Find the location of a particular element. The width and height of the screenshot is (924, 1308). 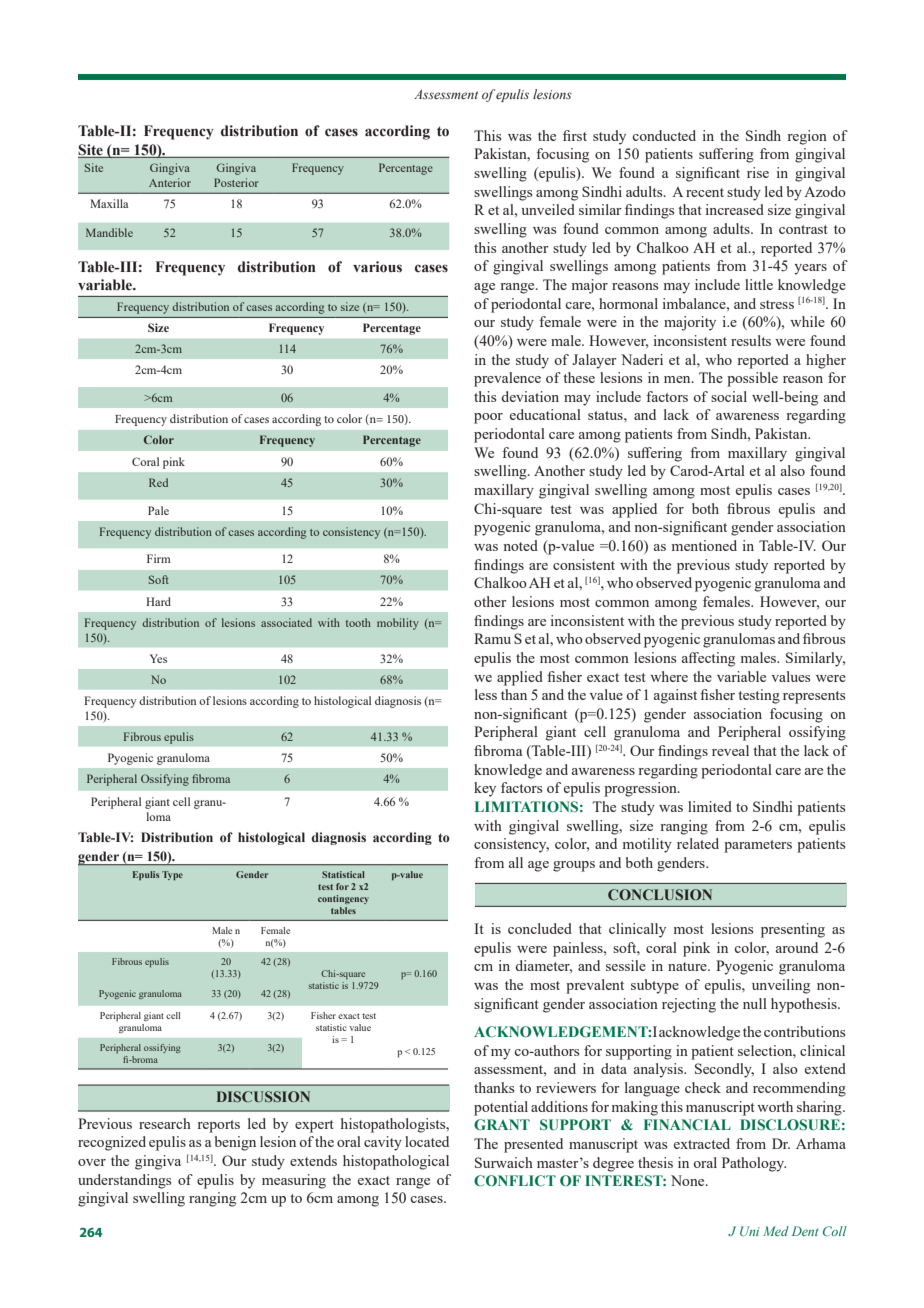

mobility is located at coordinates (398, 624).
